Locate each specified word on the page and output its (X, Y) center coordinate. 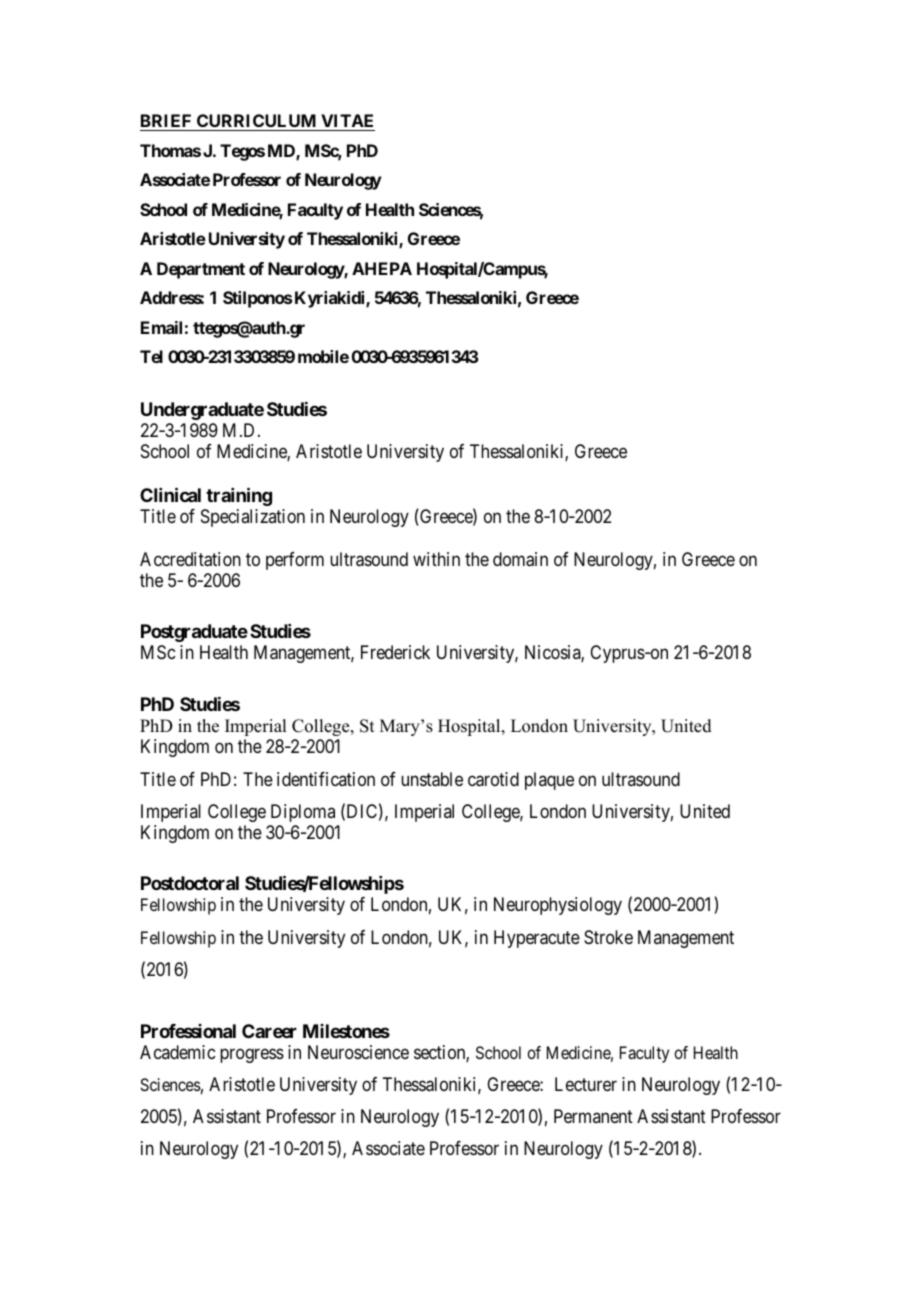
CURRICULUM (257, 122)
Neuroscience (358, 1052)
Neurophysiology (558, 906)
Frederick (395, 652)
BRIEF (166, 120)
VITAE (347, 122)
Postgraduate (194, 633)
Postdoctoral (190, 883)
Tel (151, 356)
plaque (549, 781)
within (436, 559)
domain (520, 559)
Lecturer (586, 1084)
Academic (177, 1052)
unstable (432, 779)
